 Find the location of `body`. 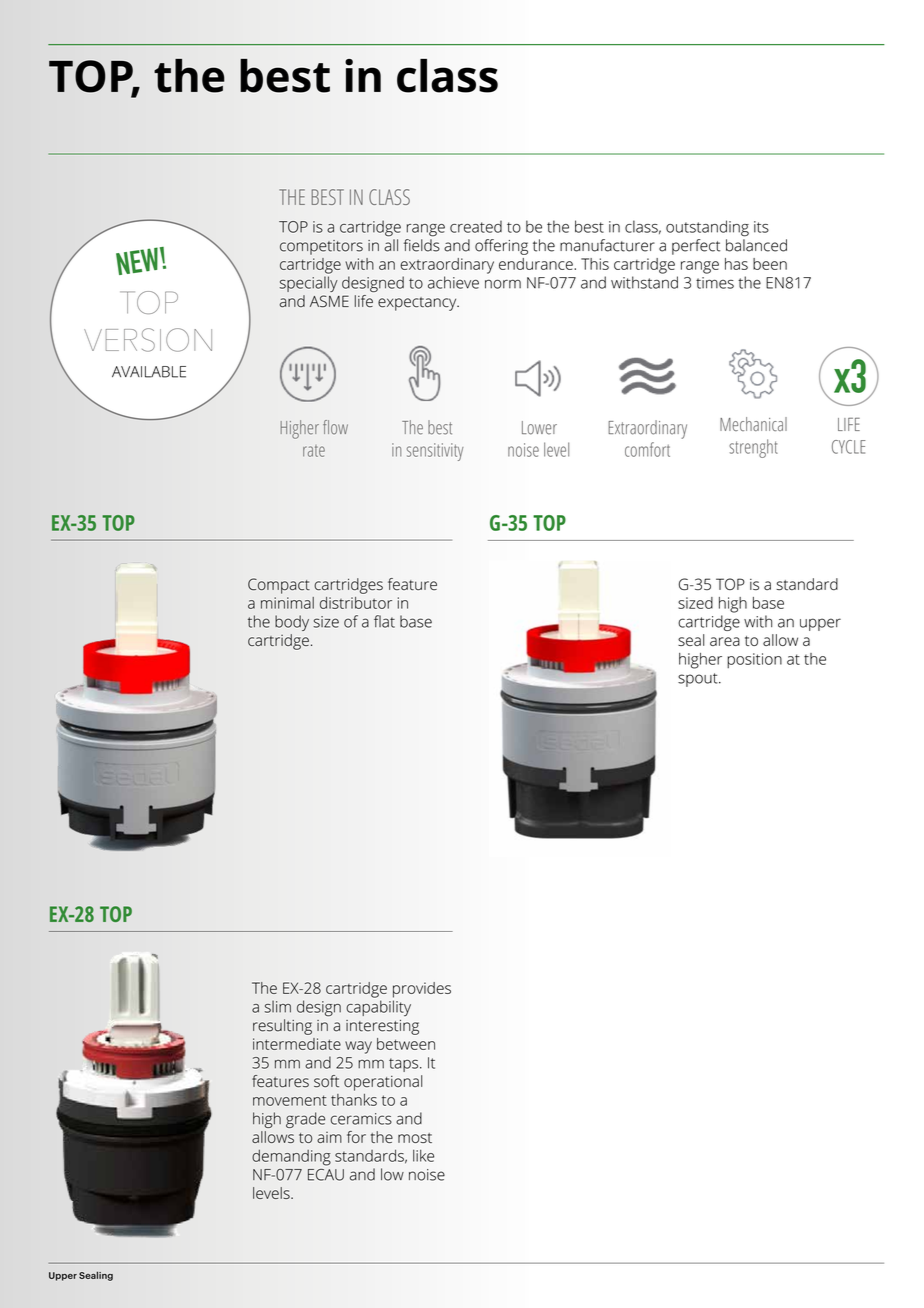

body is located at coordinates (292, 623).
